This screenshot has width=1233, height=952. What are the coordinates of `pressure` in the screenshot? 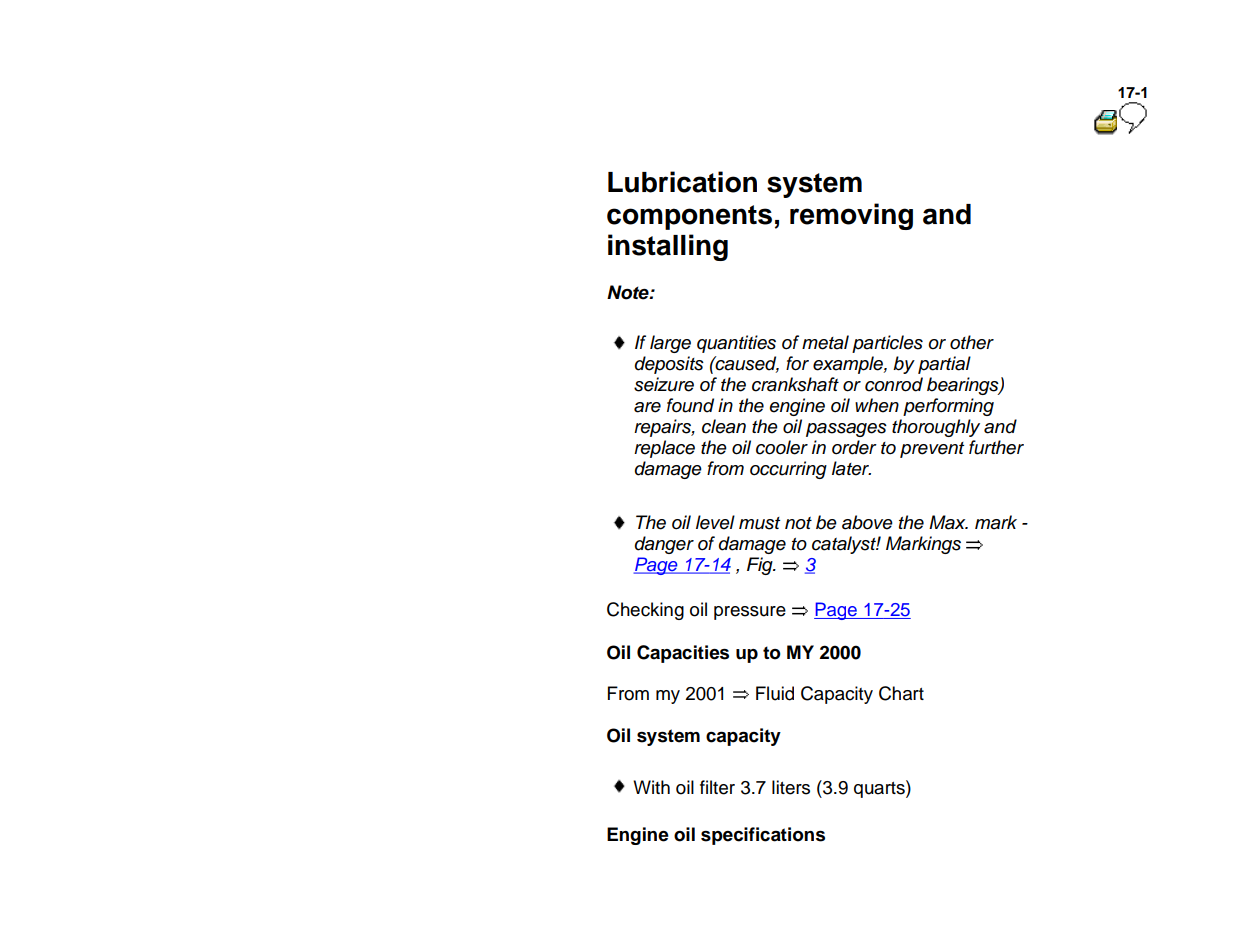 It's located at (750, 613).
